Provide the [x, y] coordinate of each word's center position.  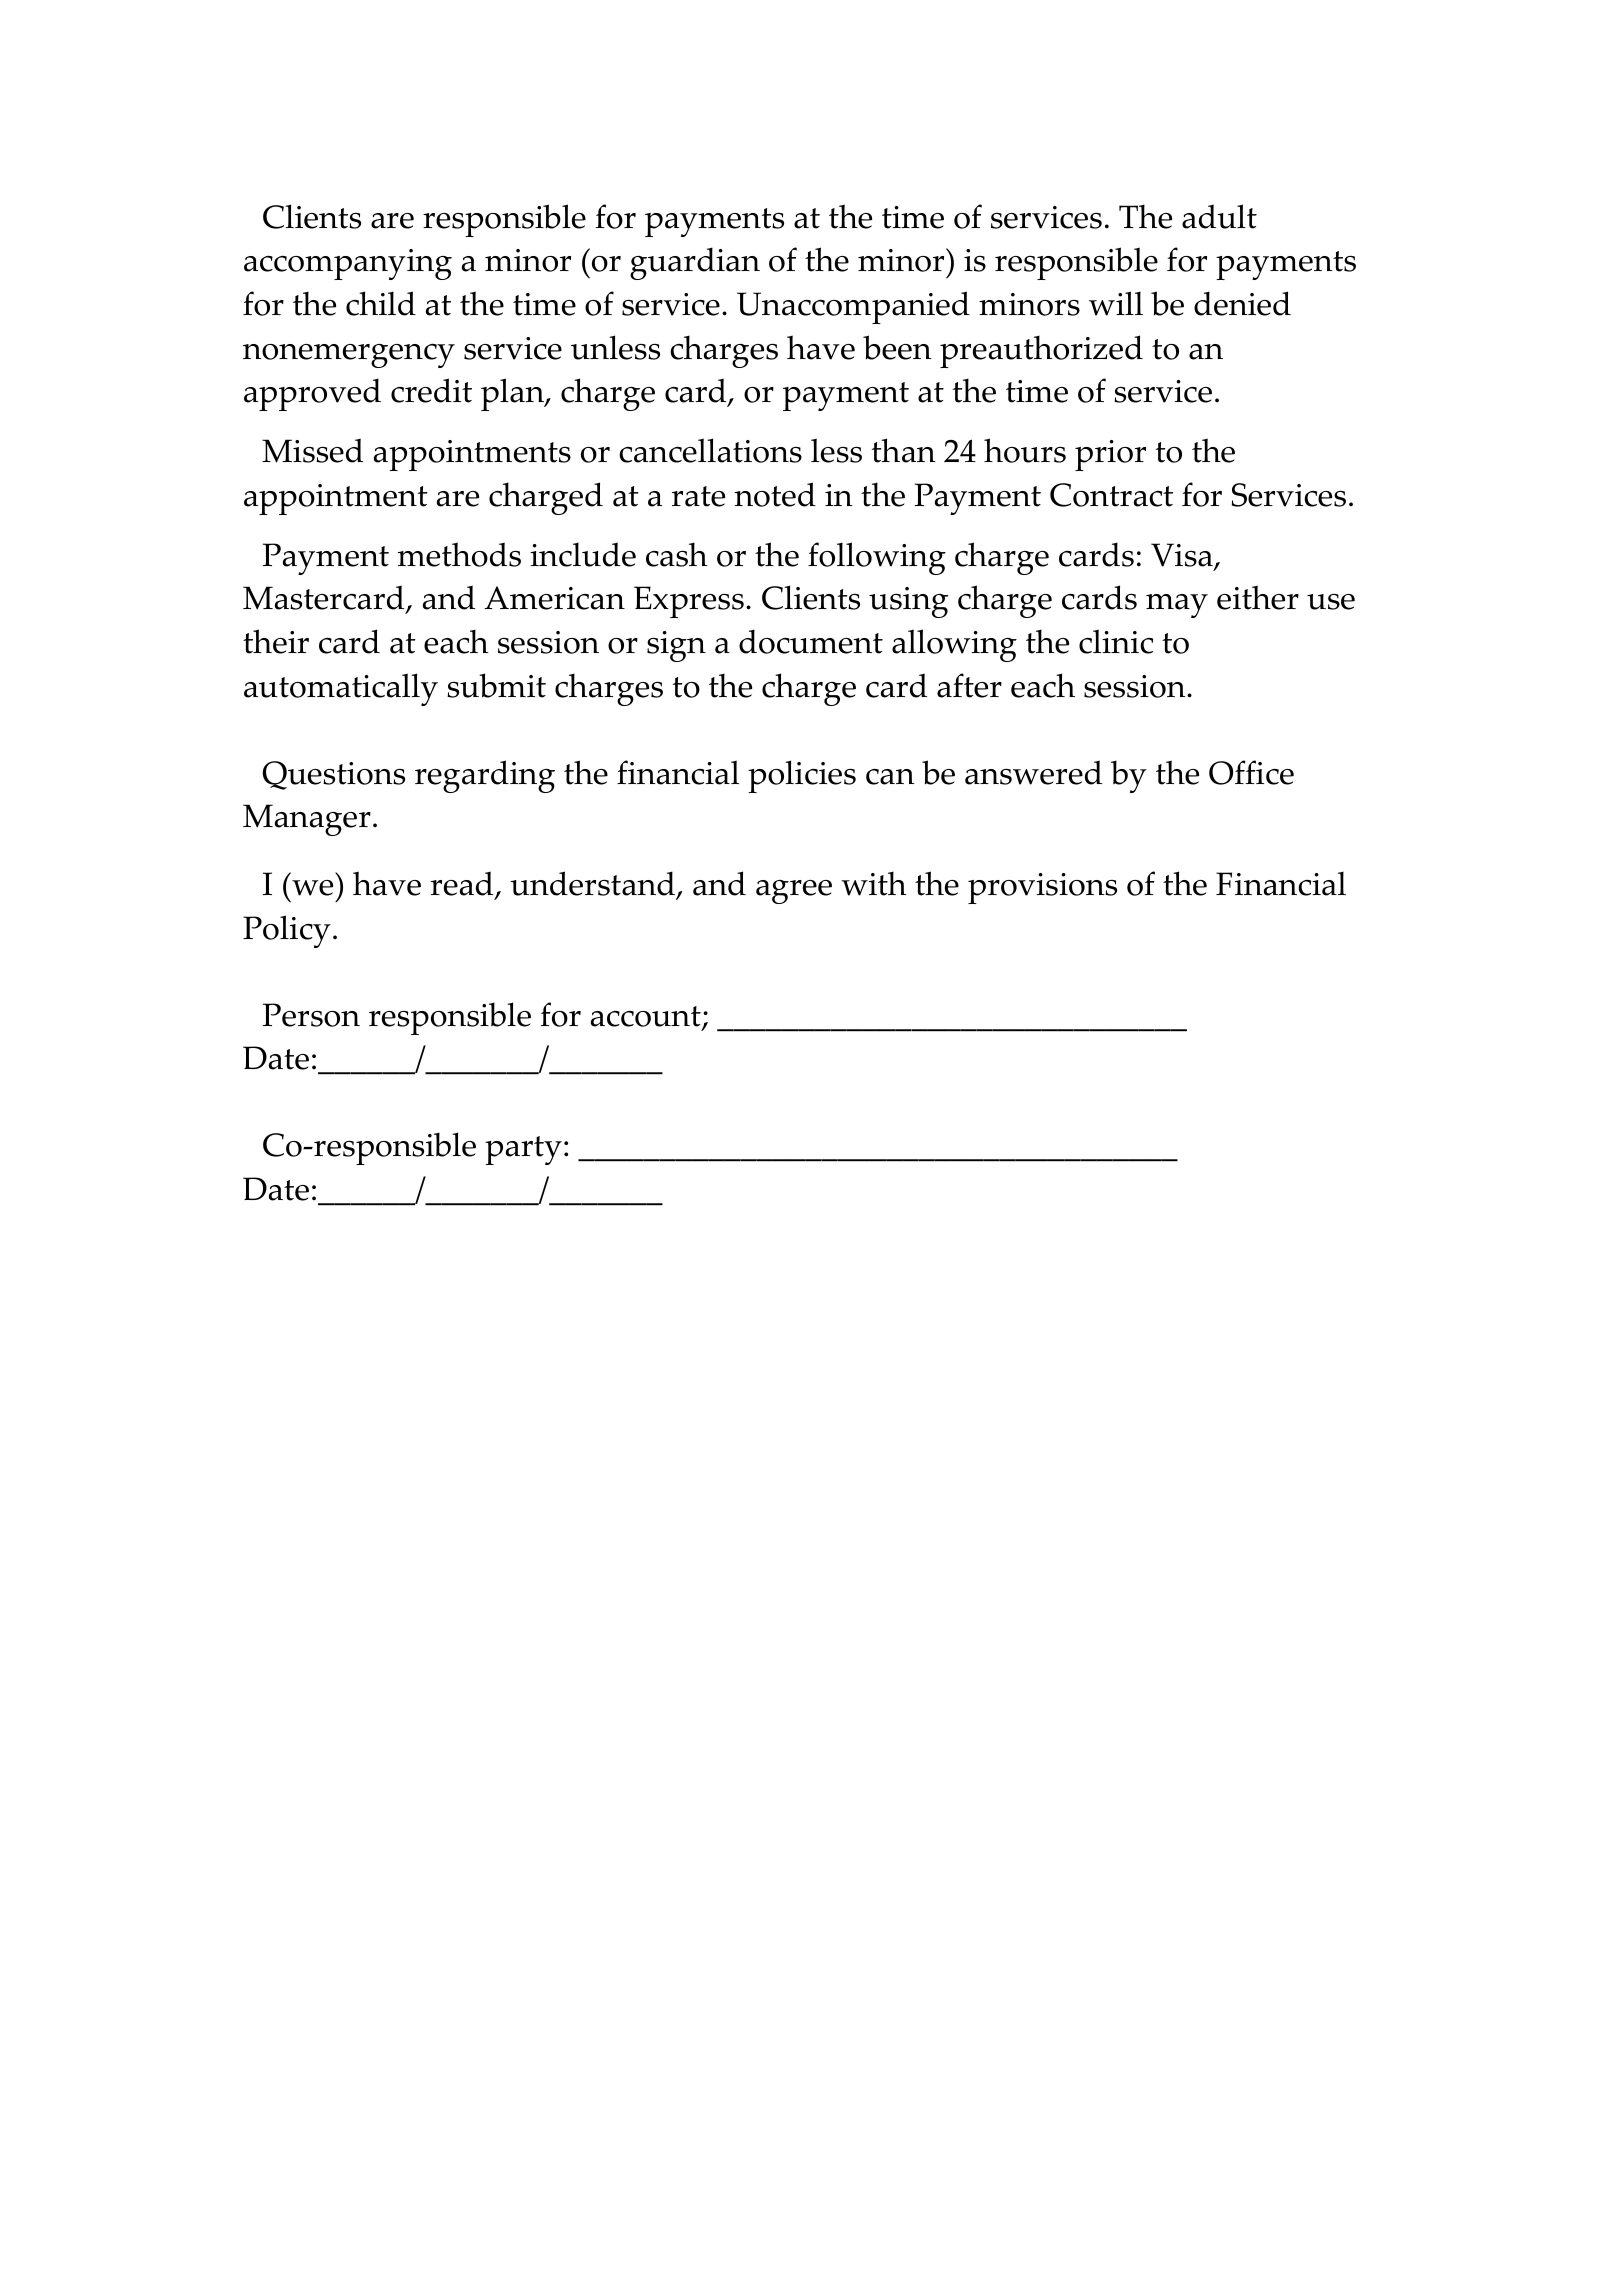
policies [802, 776]
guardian [695, 263]
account [647, 1018]
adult [1219, 216]
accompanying [348, 264]
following [877, 558]
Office [1251, 772]
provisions [1042, 888]
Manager [307, 820]
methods [459, 554]
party [523, 1150]
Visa [1183, 556]
